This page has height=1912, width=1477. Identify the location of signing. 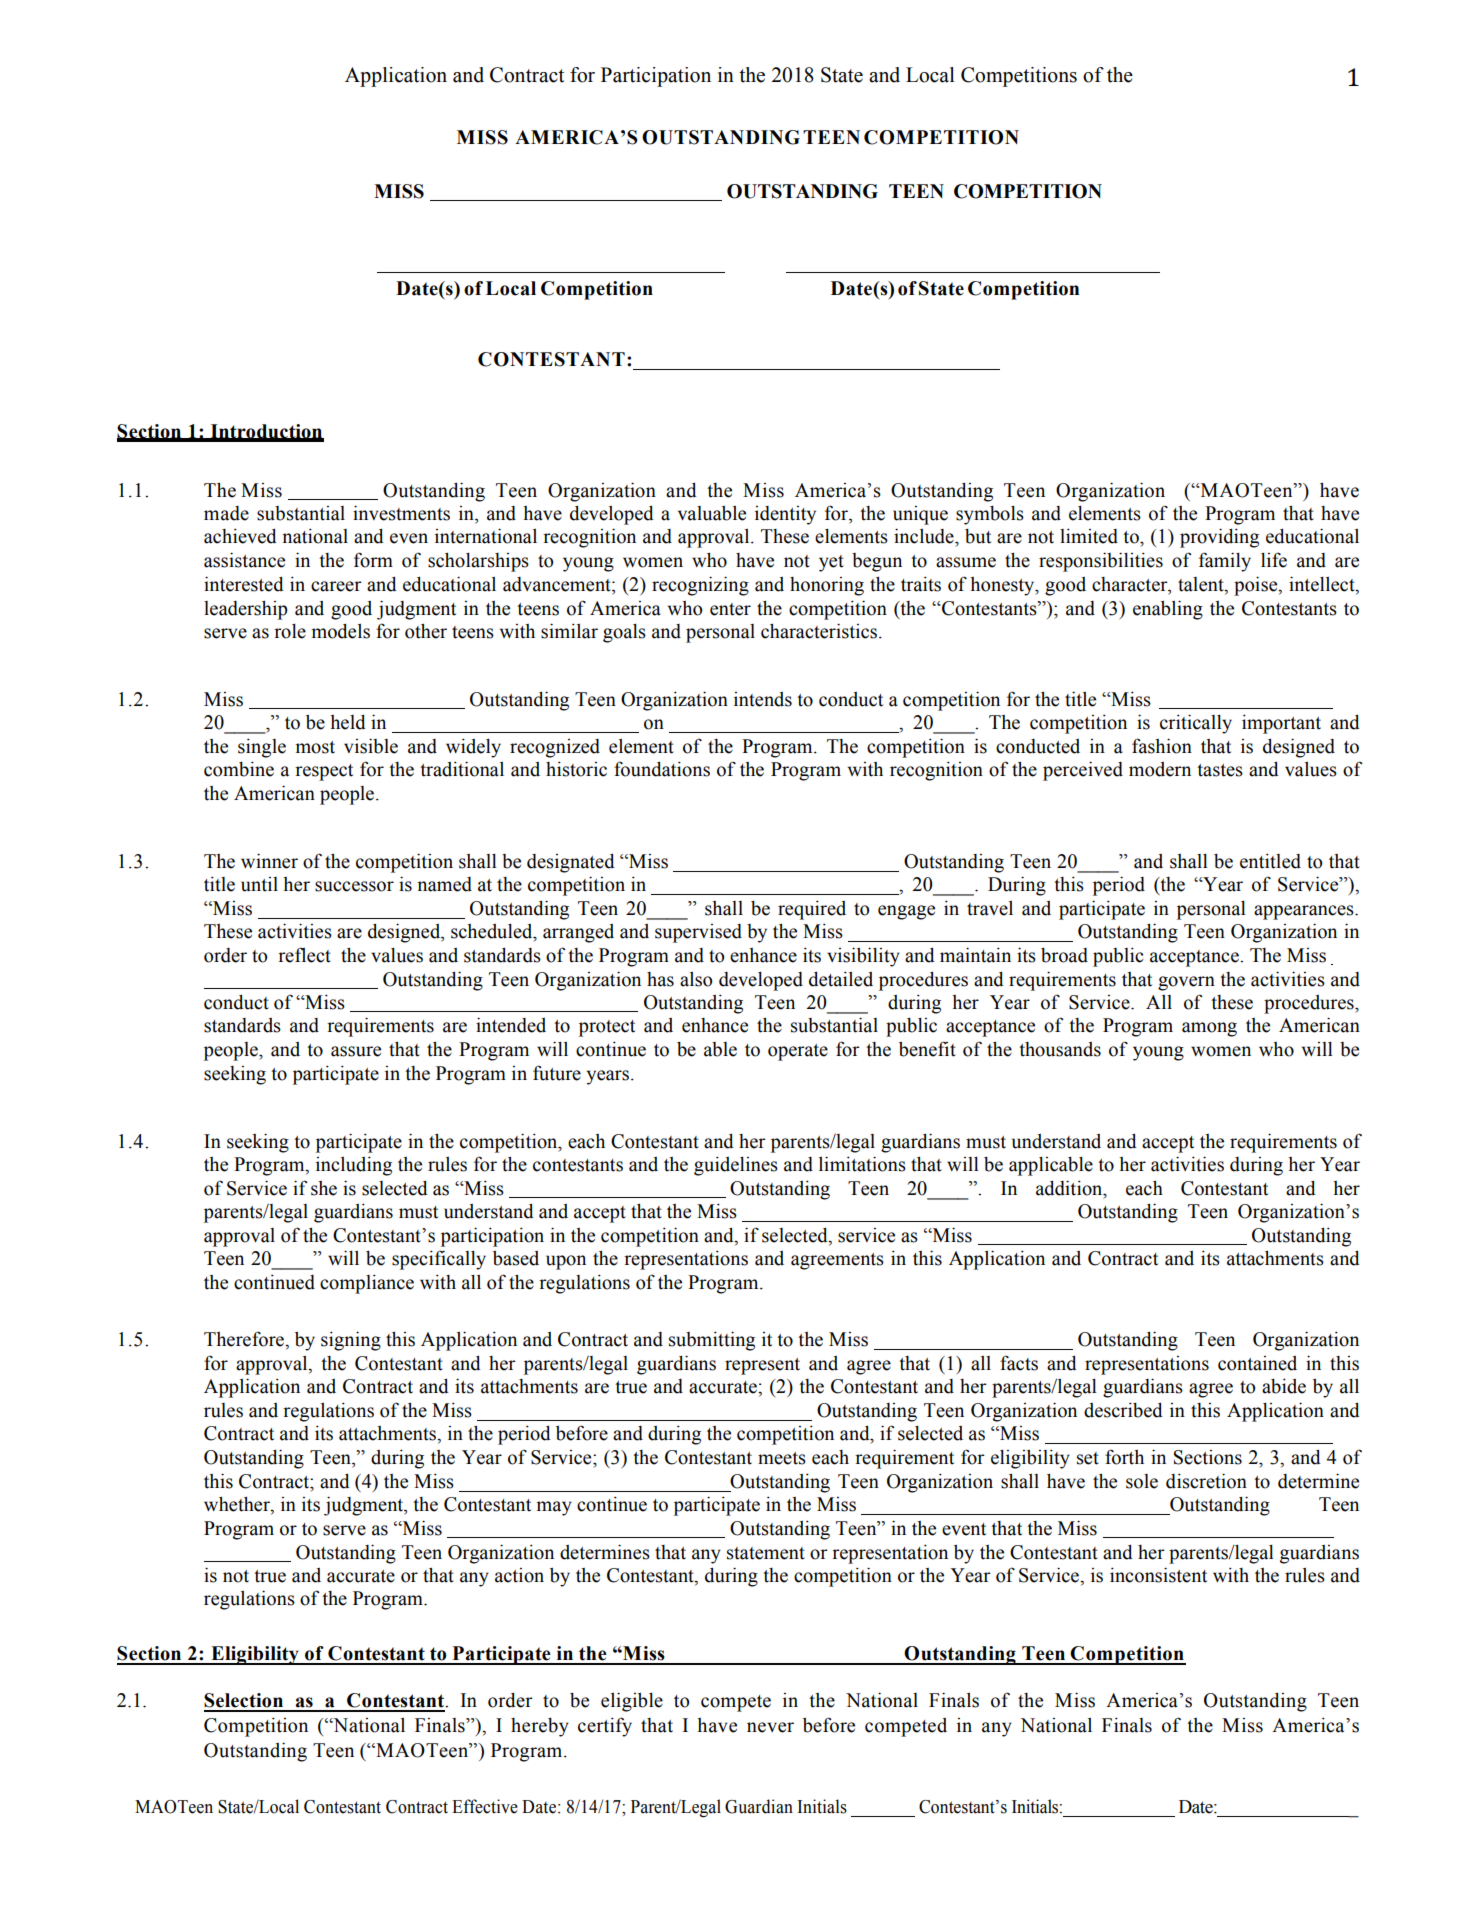
(351, 1341).
